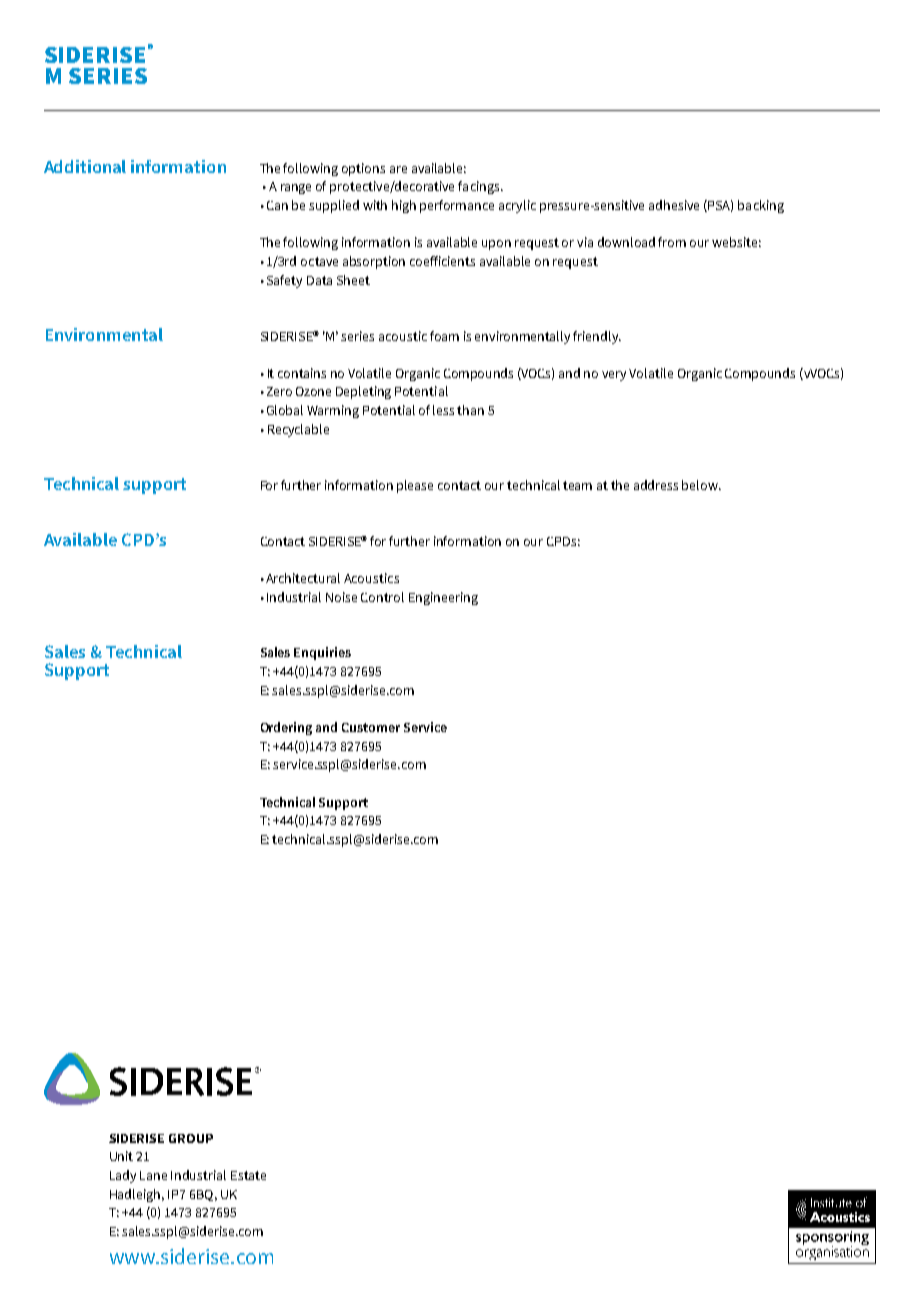  What do you see at coordinates (371, 727) in the screenshot?
I see `Customer` at bounding box center [371, 727].
